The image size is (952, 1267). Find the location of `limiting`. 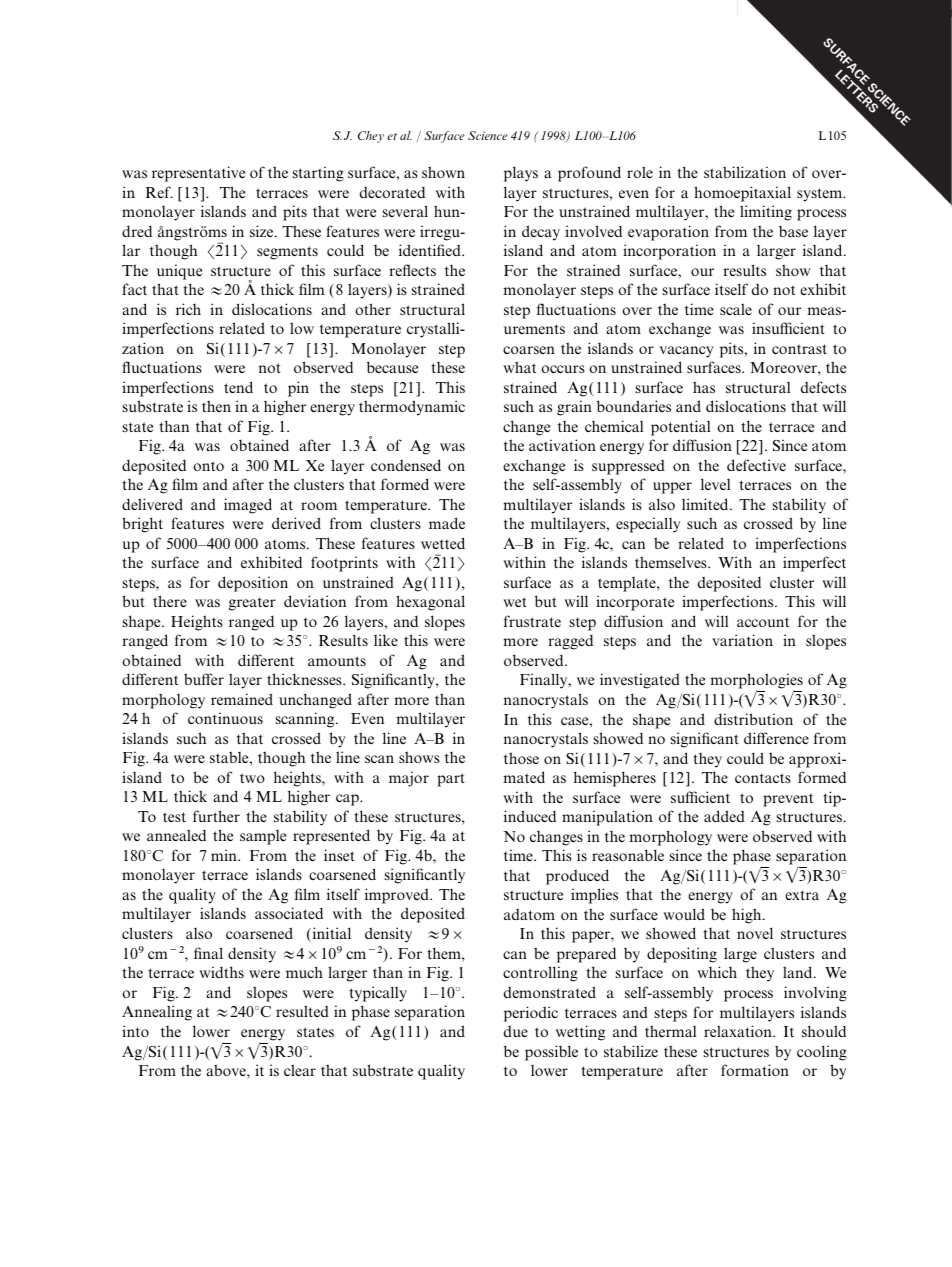

limiting is located at coordinates (766, 213).
